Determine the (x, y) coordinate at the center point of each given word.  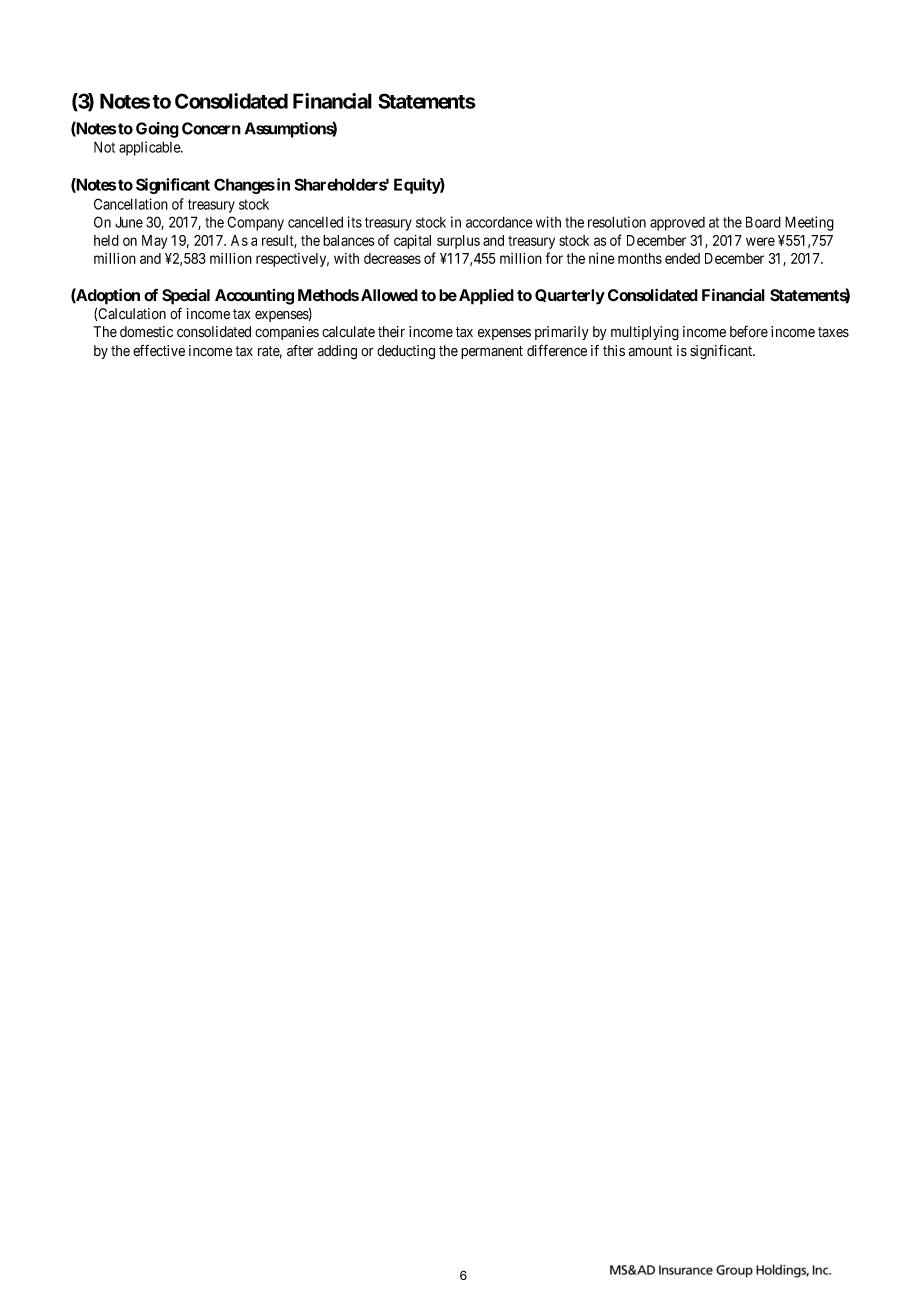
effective (159, 351)
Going (157, 130)
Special (186, 297)
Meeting (809, 223)
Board (763, 222)
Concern (211, 128)
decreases (392, 258)
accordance (499, 222)
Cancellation (131, 204)
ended (682, 258)
